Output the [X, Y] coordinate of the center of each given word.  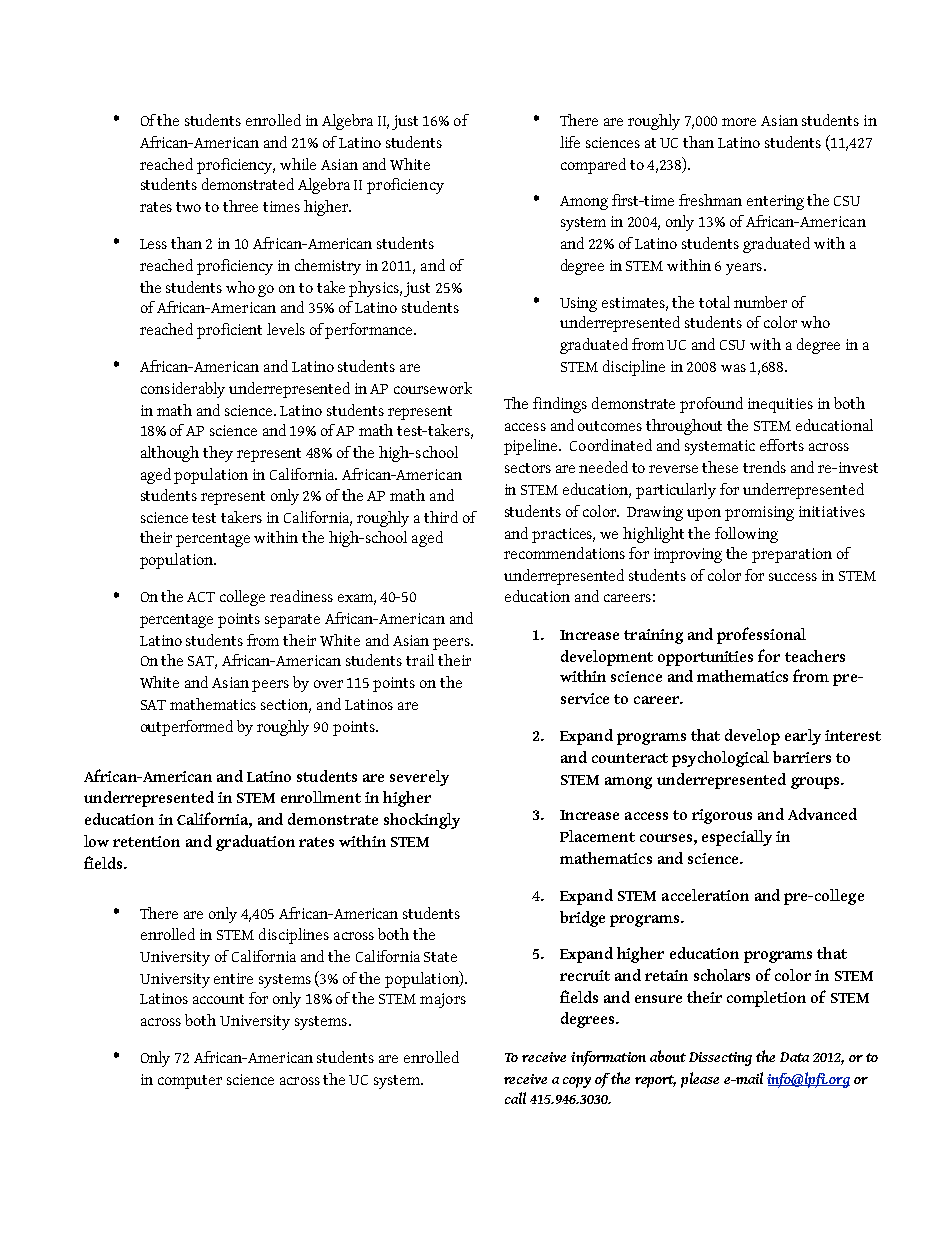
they [218, 454]
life [570, 142]
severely [419, 778]
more [739, 122]
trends [764, 467]
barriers [802, 757]
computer [190, 1082]
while [298, 164]
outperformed [187, 728]
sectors [528, 468]
